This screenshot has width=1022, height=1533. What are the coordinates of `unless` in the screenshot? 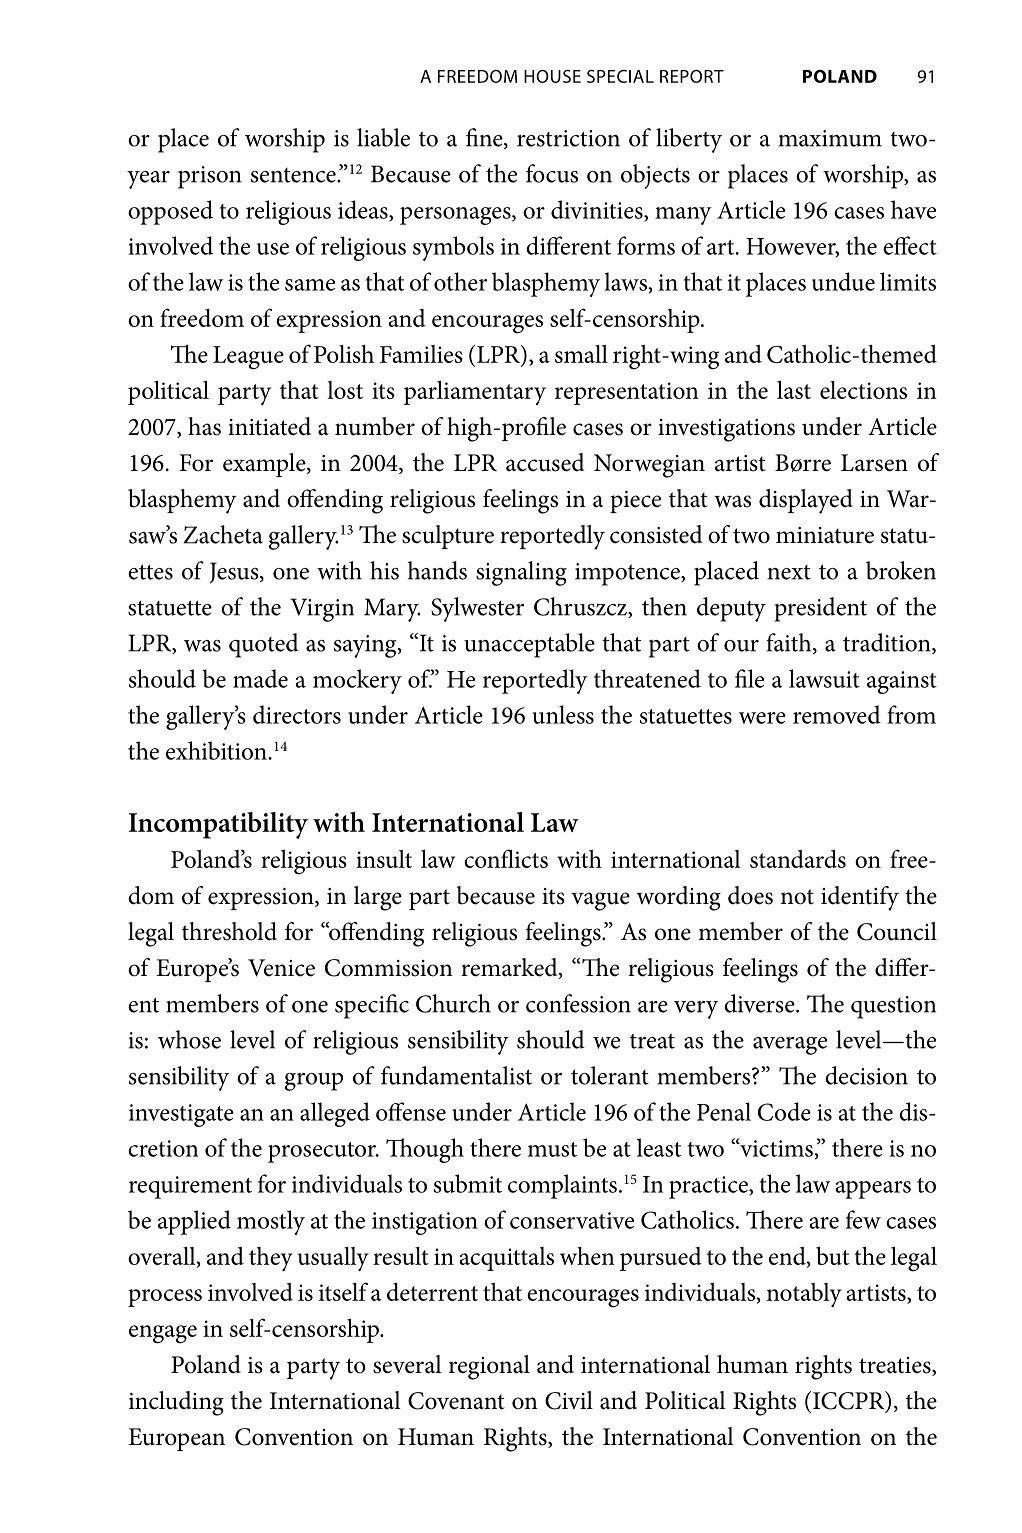 It's located at (563, 714).
